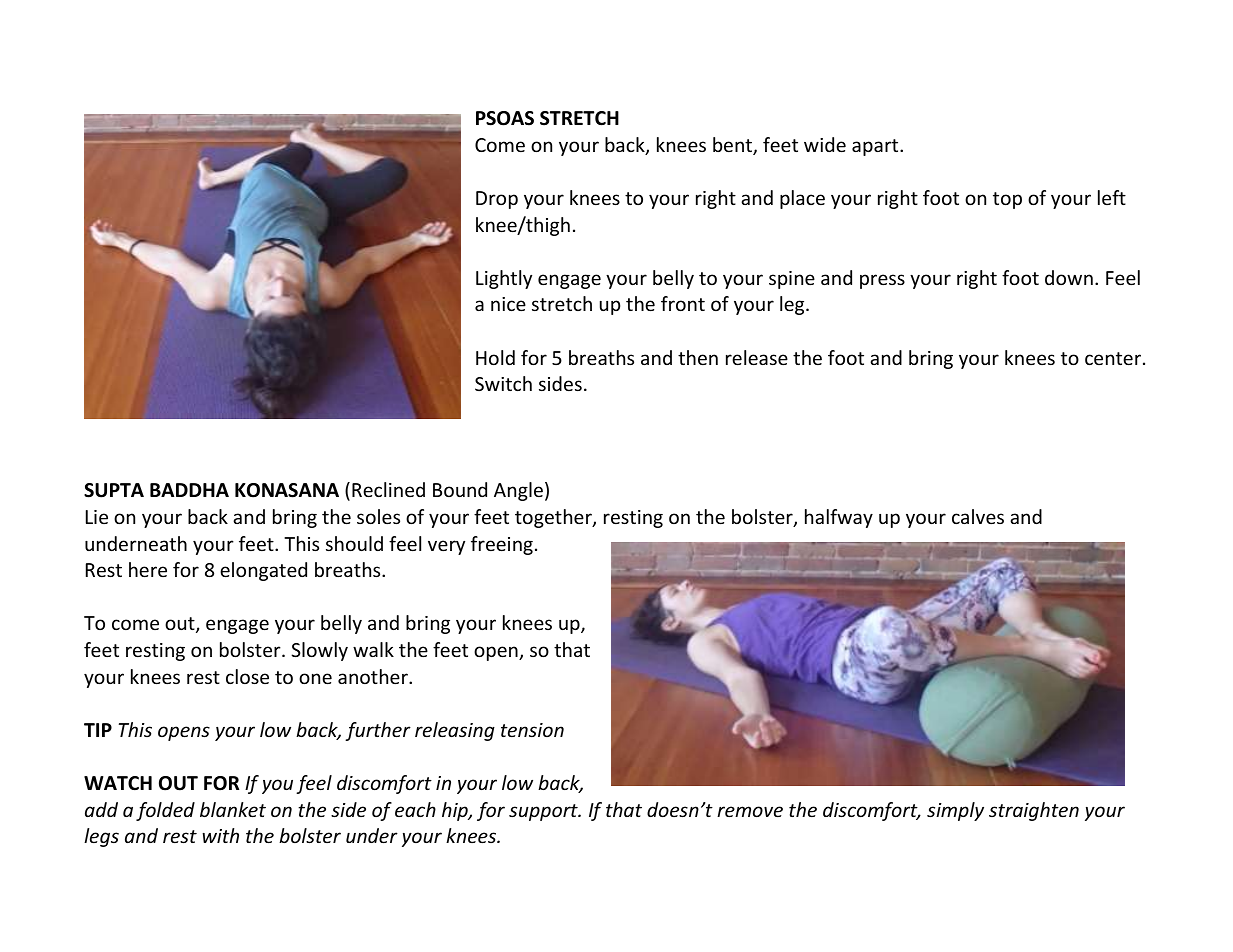  I want to click on blanket, so click(233, 809).
